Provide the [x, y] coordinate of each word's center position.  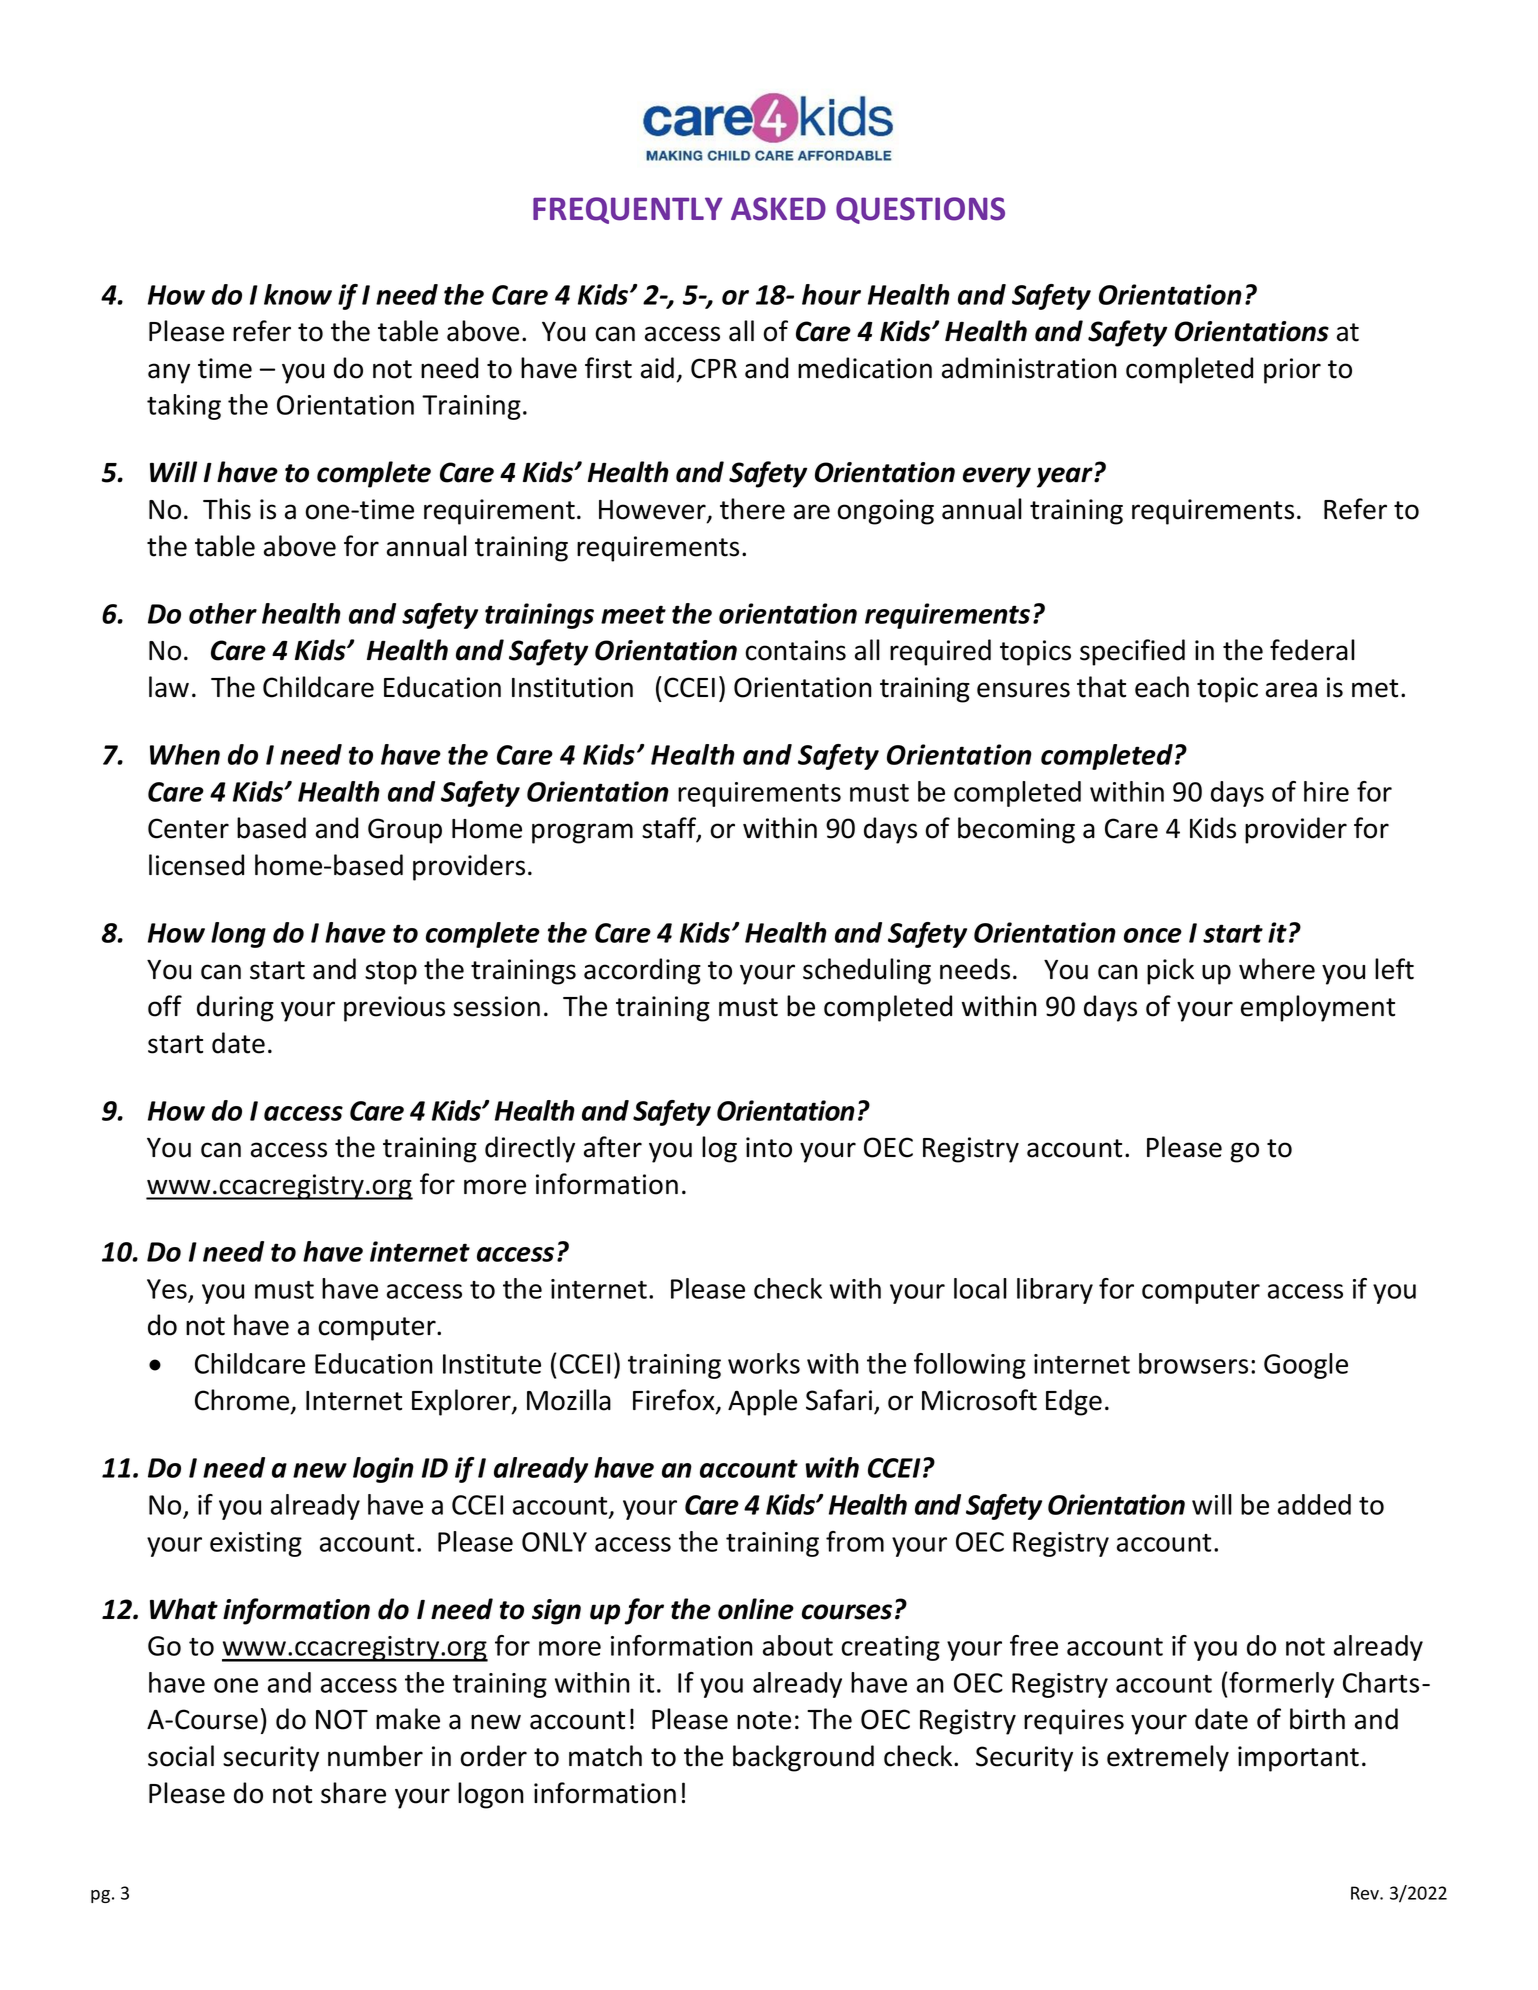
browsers [1193, 1363]
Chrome [243, 1401]
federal [1312, 650]
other [223, 613]
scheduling [867, 971]
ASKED [778, 209]
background [803, 1758]
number [375, 1756]
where [1277, 969]
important [1298, 1759]
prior [1292, 371]
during [235, 1008]
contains [795, 650]
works [764, 1363]
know [298, 294]
